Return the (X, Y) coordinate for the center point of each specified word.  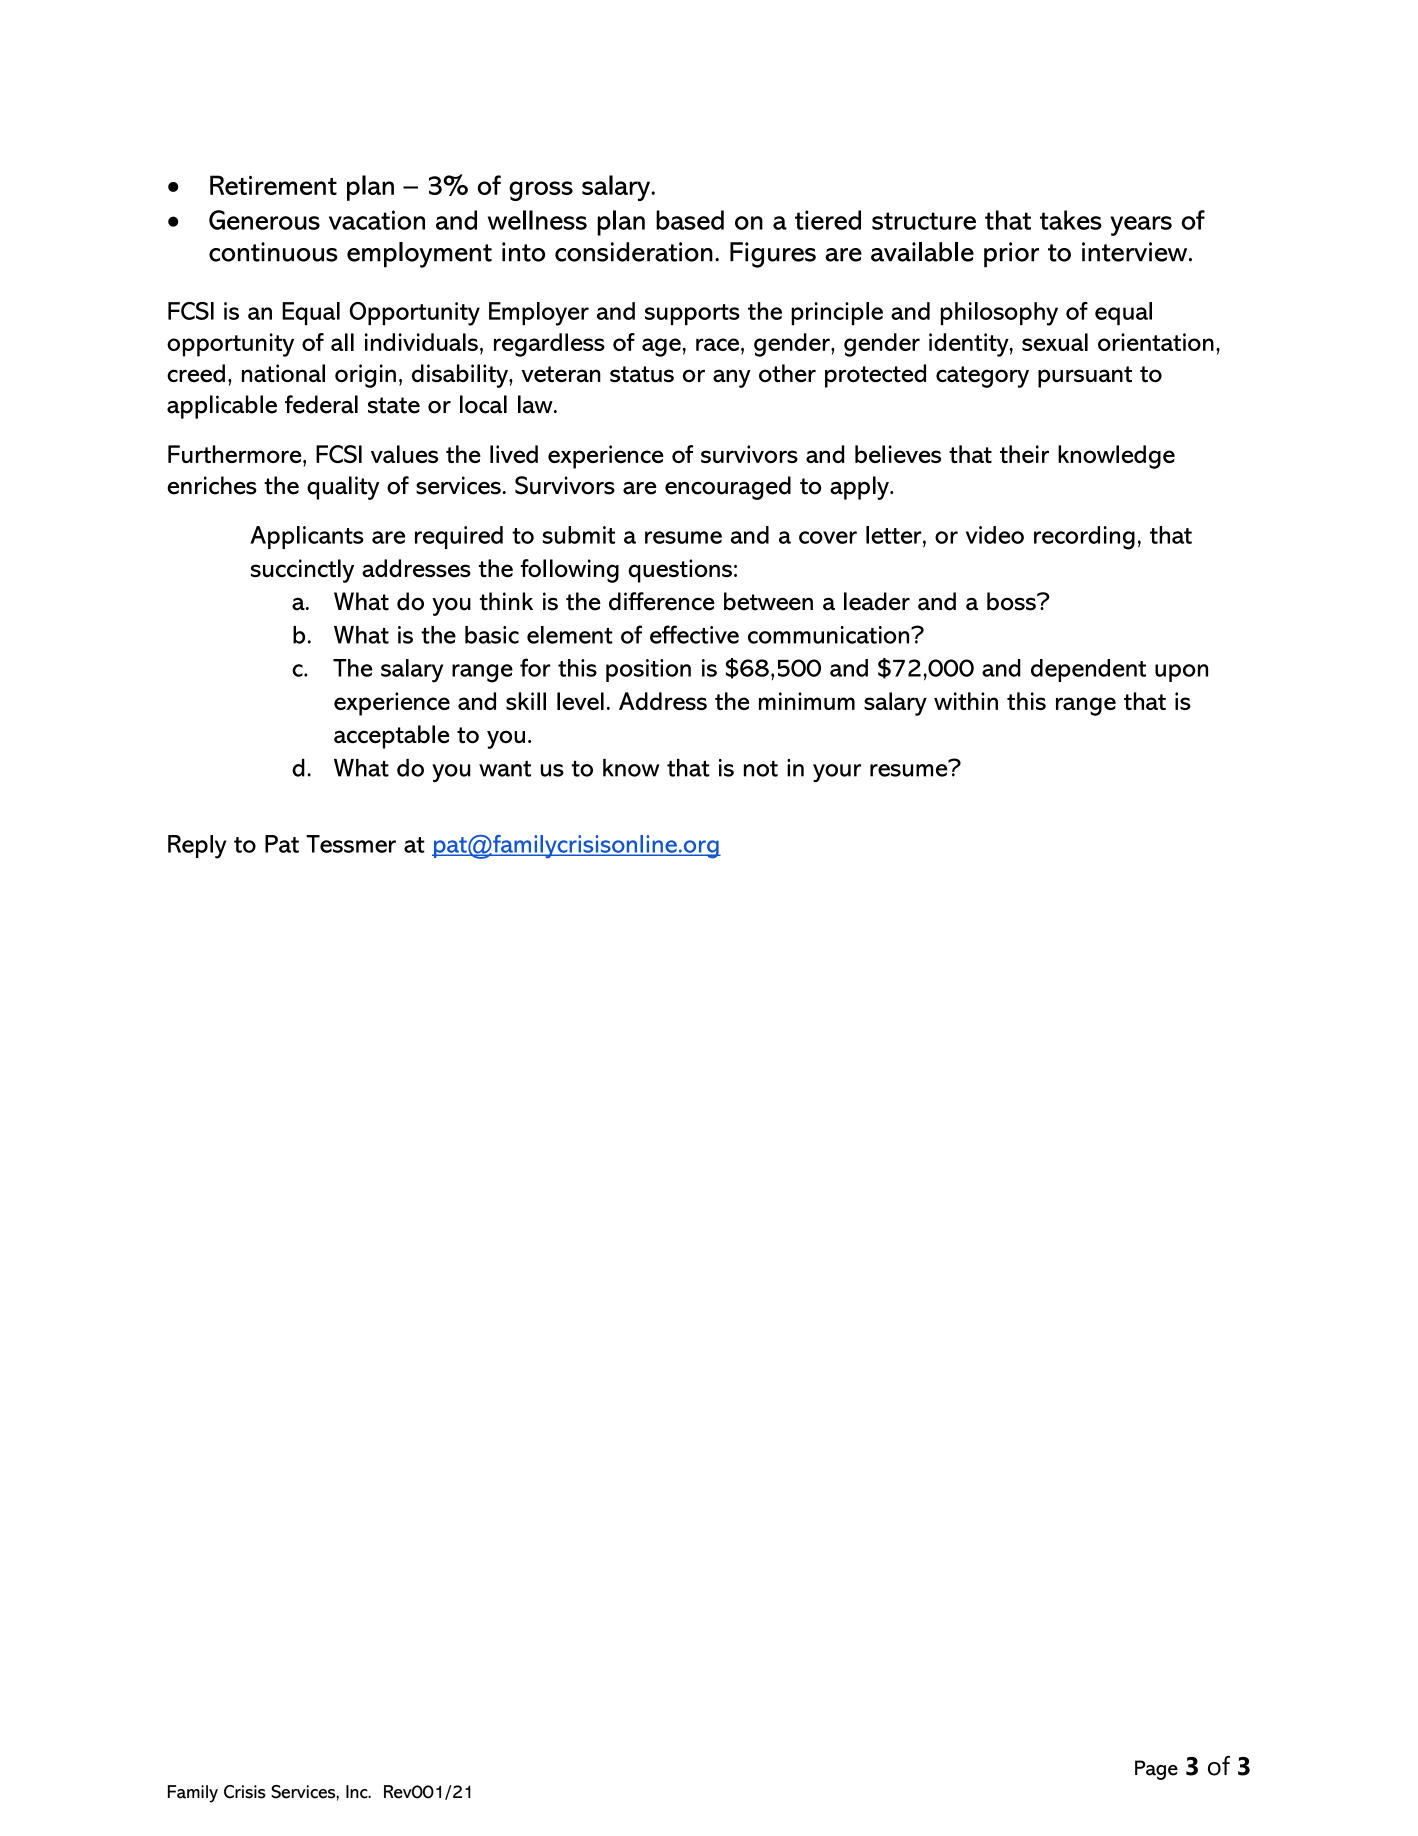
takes (1071, 220)
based (690, 220)
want (505, 769)
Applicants (307, 537)
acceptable (392, 737)
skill (526, 701)
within (966, 701)
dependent (1088, 670)
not (761, 769)
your (837, 773)
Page (1156, 1770)
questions (680, 571)
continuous (273, 252)
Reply (197, 847)
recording (1084, 538)
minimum (807, 701)
